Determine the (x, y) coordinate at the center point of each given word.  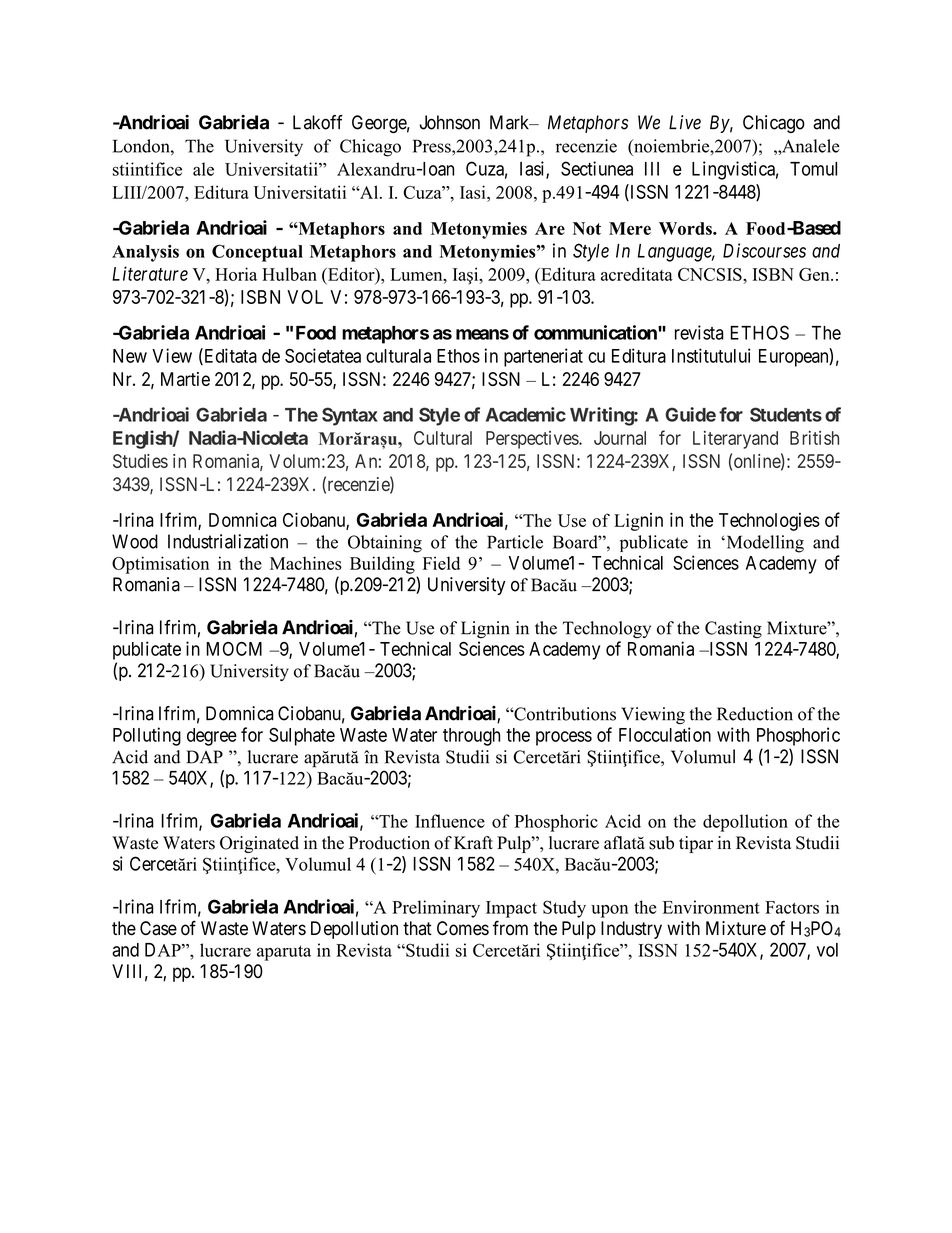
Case (158, 928)
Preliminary (436, 909)
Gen (815, 274)
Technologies (769, 522)
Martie (185, 379)
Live (685, 122)
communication (596, 332)
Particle (515, 542)
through (472, 737)
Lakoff (318, 122)
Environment (711, 907)
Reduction (755, 714)
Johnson (449, 122)
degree (212, 737)
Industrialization (228, 541)
